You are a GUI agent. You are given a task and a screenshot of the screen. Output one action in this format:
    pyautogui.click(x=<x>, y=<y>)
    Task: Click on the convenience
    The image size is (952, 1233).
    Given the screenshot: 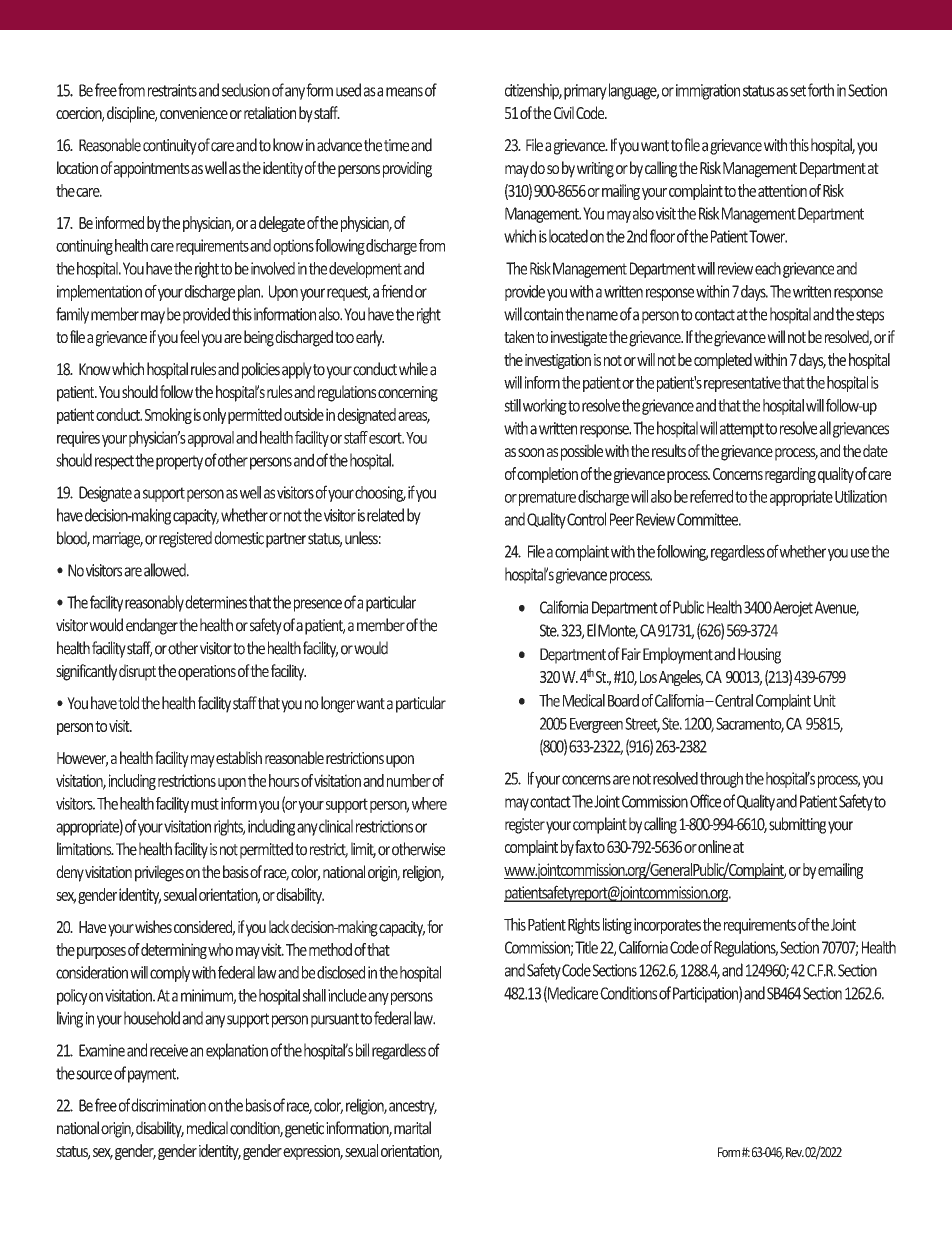 What is the action you would take?
    pyautogui.click(x=194, y=113)
